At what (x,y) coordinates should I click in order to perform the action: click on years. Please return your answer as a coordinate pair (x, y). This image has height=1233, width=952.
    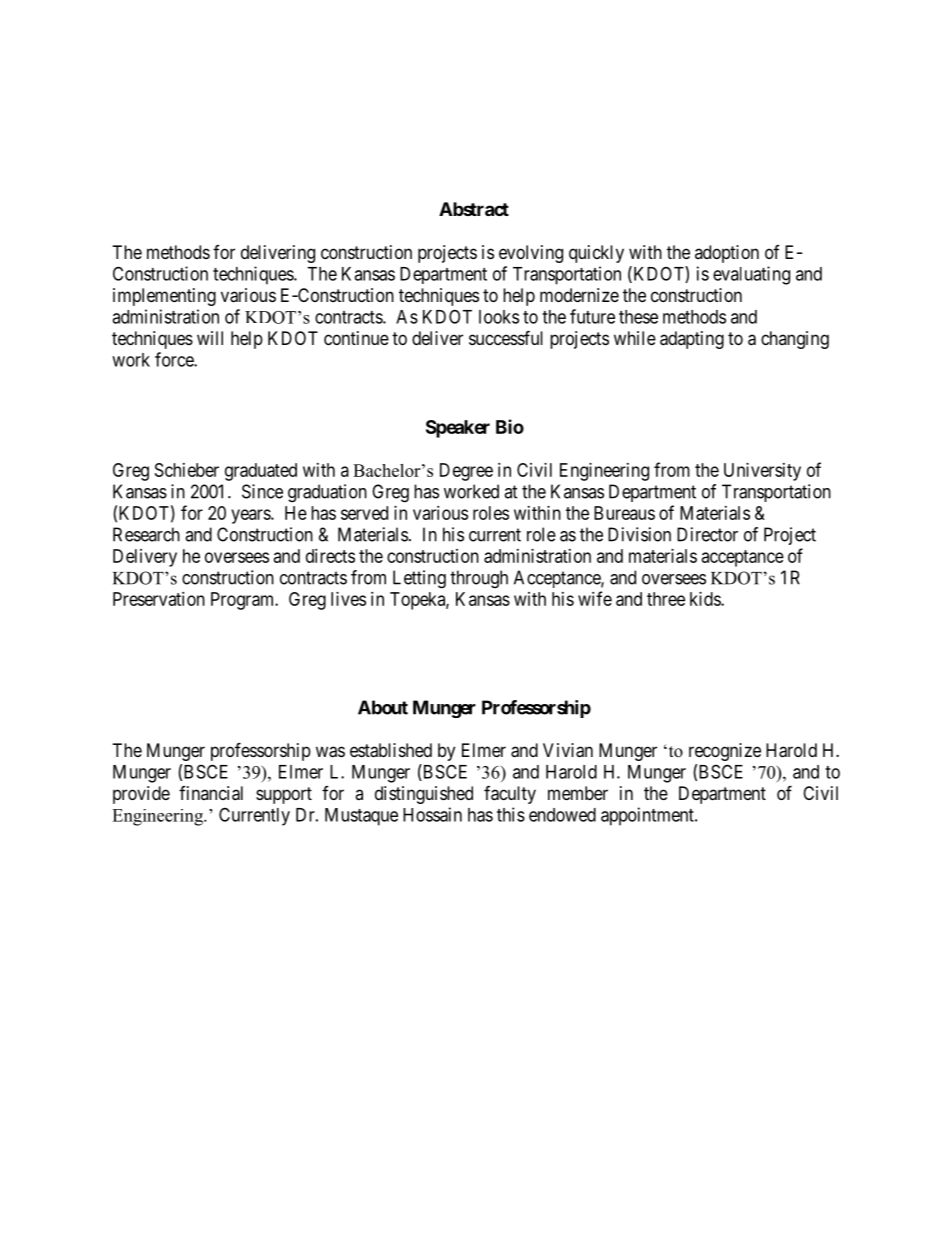
    Looking at the image, I should click on (251, 516).
